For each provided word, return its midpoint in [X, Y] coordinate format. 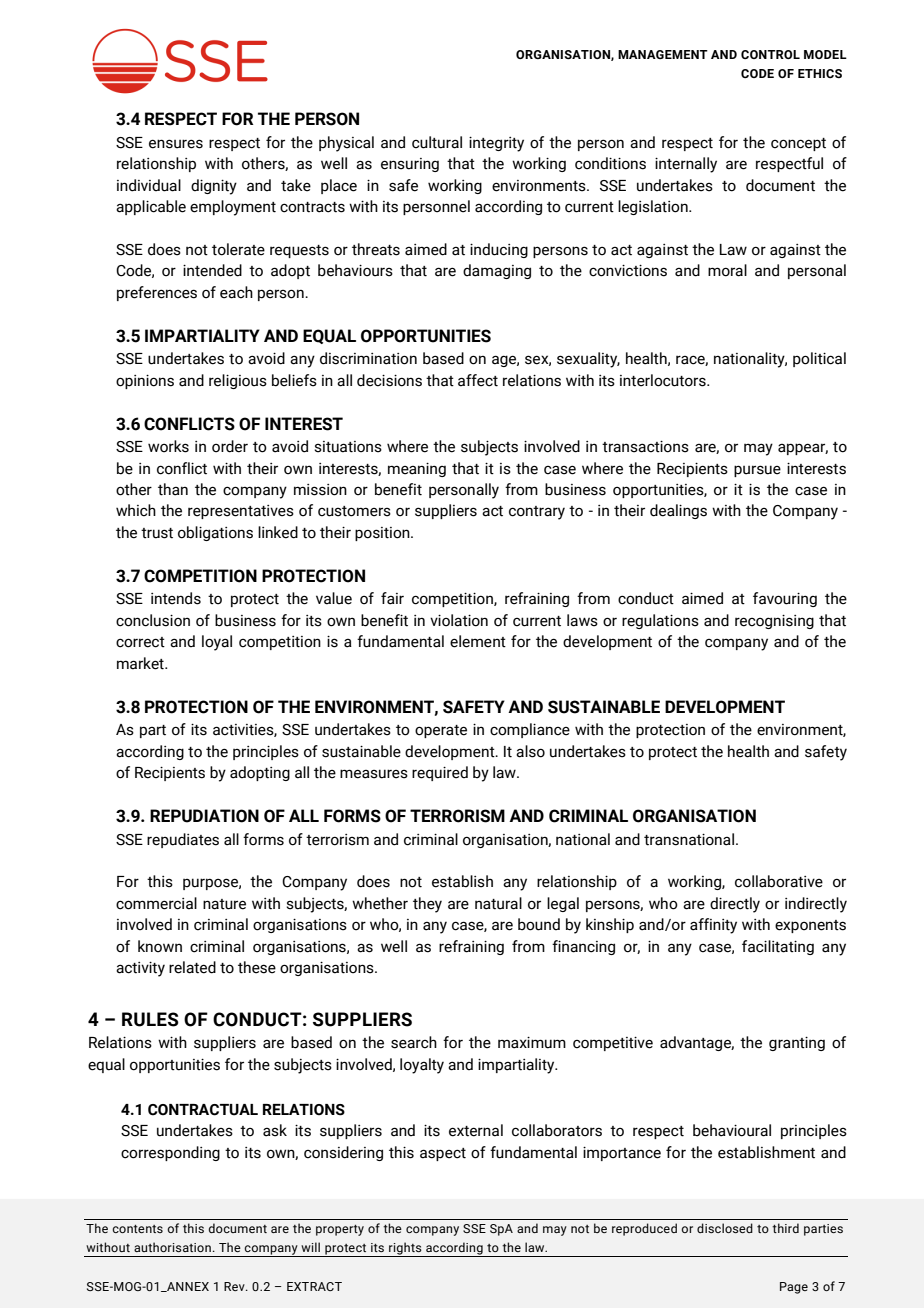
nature [224, 904]
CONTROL [770, 54]
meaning [417, 469]
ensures [176, 144]
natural [498, 903]
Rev [235, 1286]
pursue [757, 471]
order [230, 446]
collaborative [779, 881]
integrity [496, 144]
